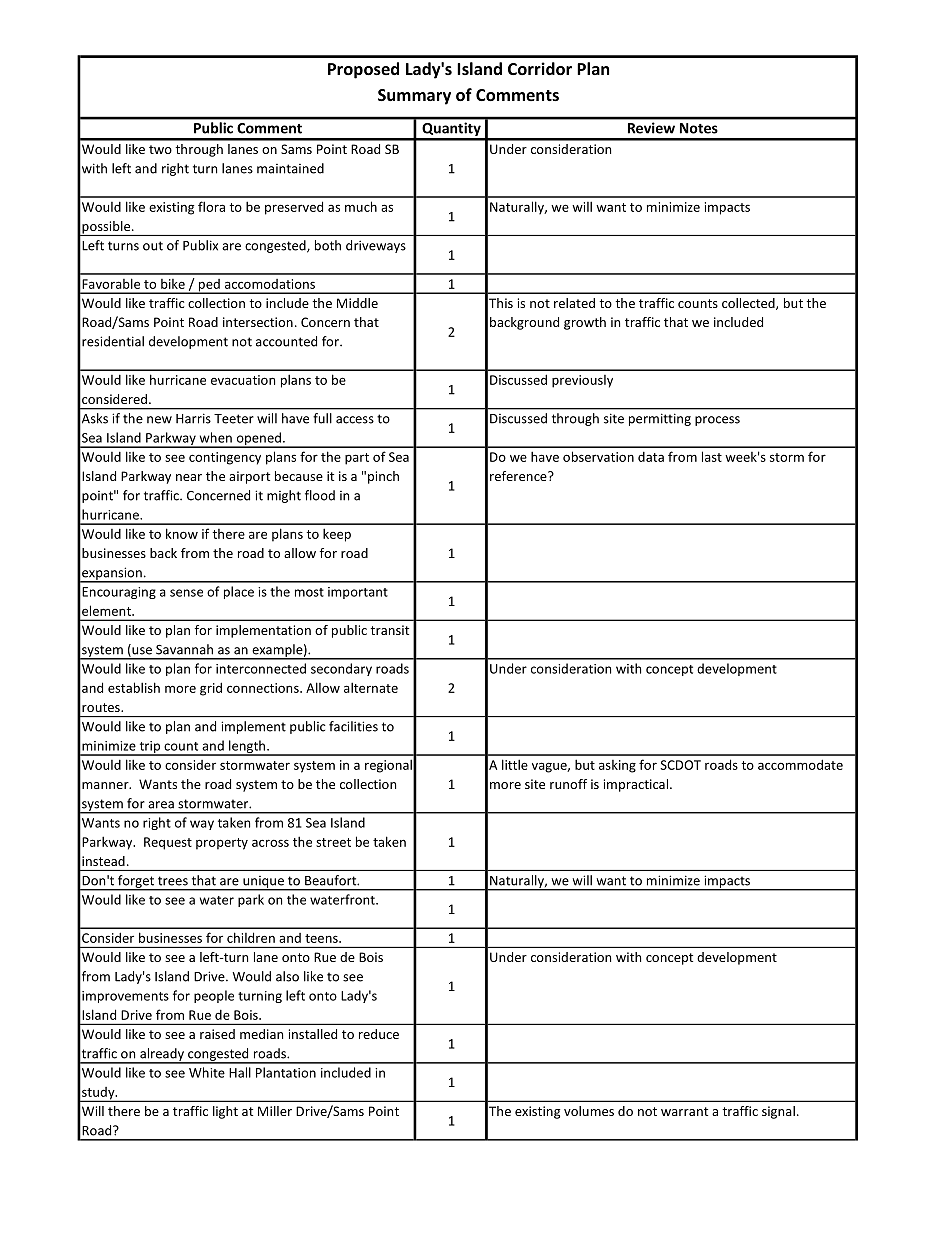 This screenshot has width=952, height=1233. Describe the element at coordinates (207, 1072) in the screenshot. I see `White` at that location.
